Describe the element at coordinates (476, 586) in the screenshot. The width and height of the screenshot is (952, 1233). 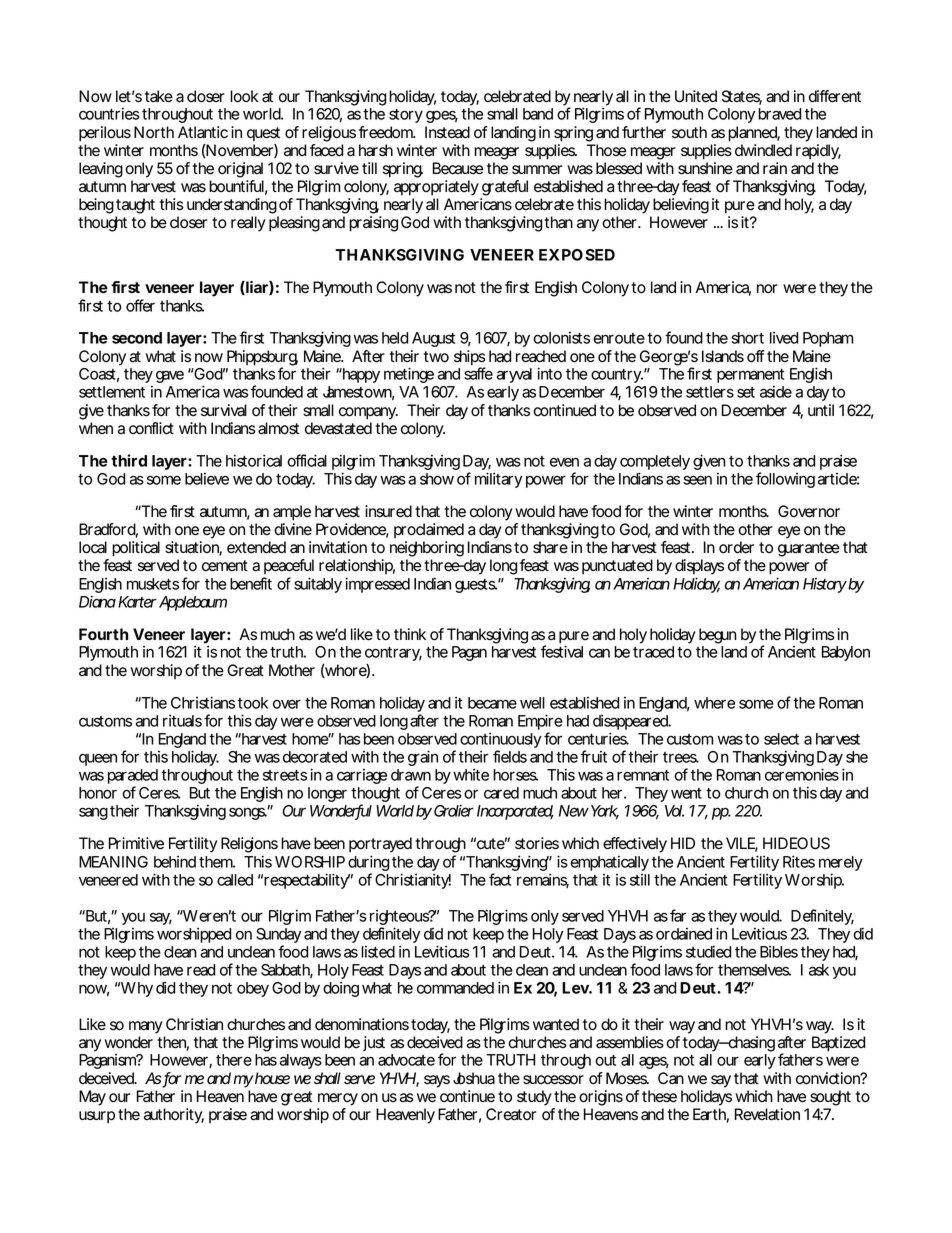
I see `guests` at that location.
